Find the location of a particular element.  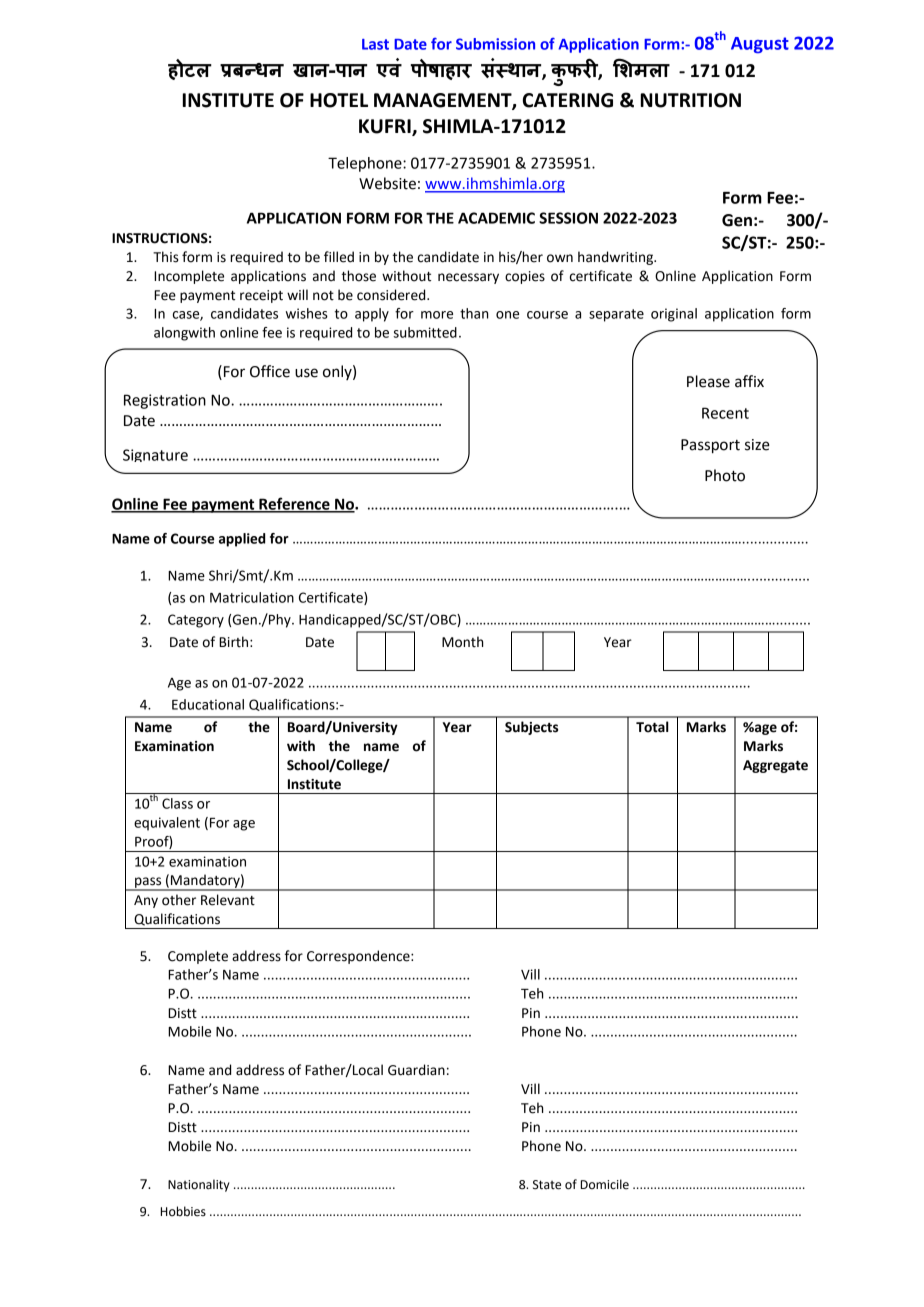

NUTRITION is located at coordinates (691, 100).
